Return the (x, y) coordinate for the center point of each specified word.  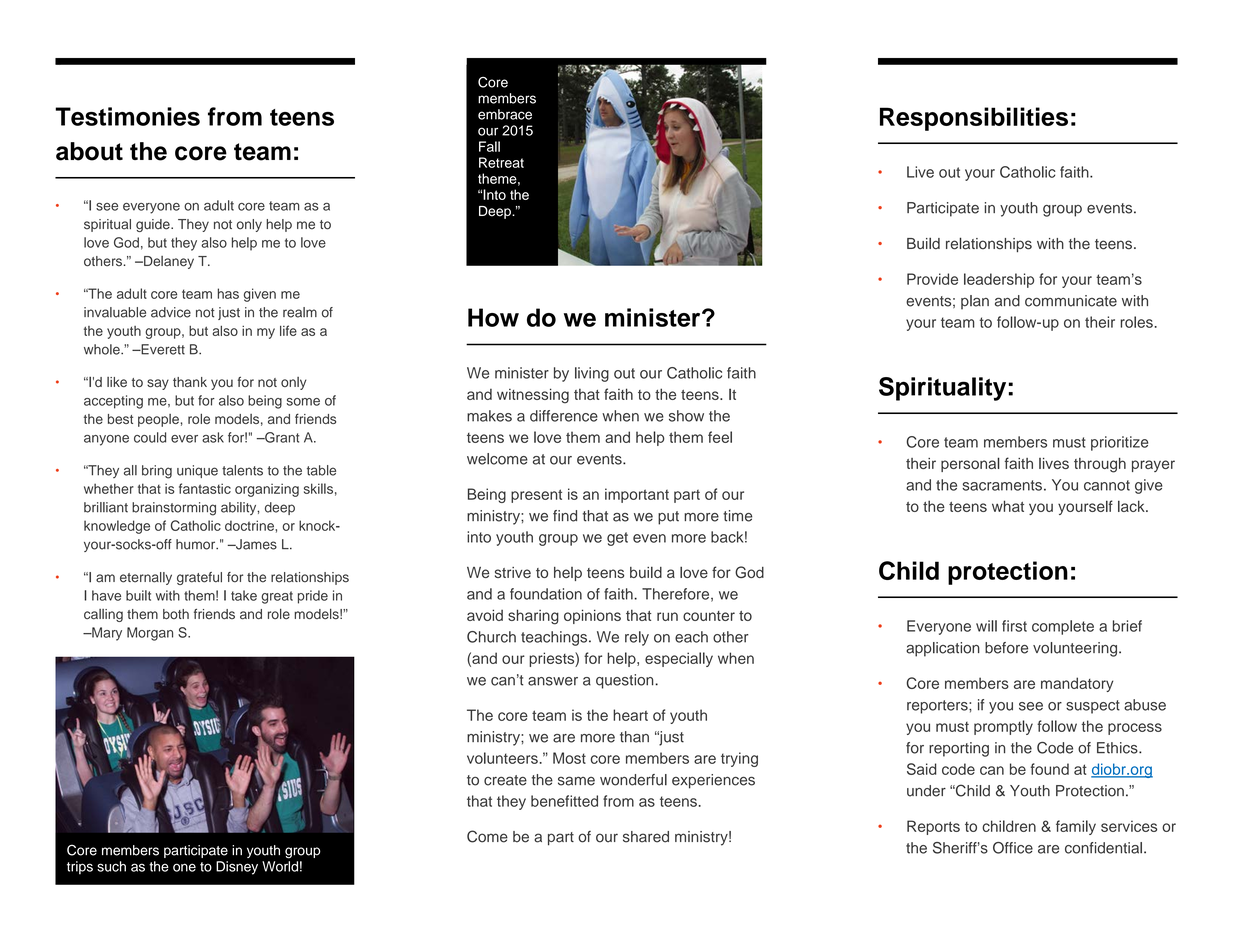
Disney (237, 868)
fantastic (205, 488)
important (637, 495)
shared (646, 837)
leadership (999, 280)
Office (1013, 848)
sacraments (1002, 485)
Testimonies (127, 116)
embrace (505, 114)
